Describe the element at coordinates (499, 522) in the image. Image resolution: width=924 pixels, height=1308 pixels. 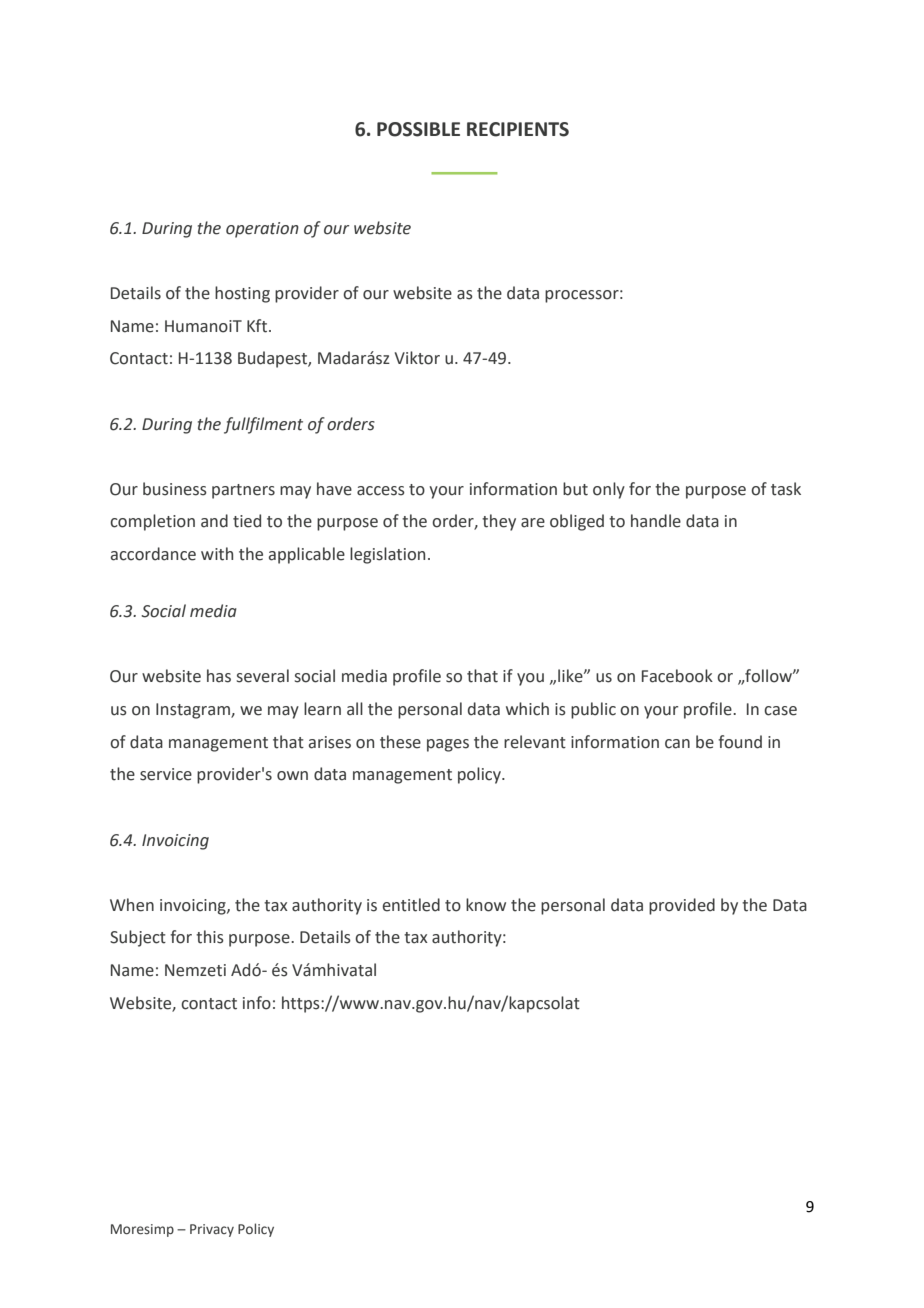
I see `they` at that location.
